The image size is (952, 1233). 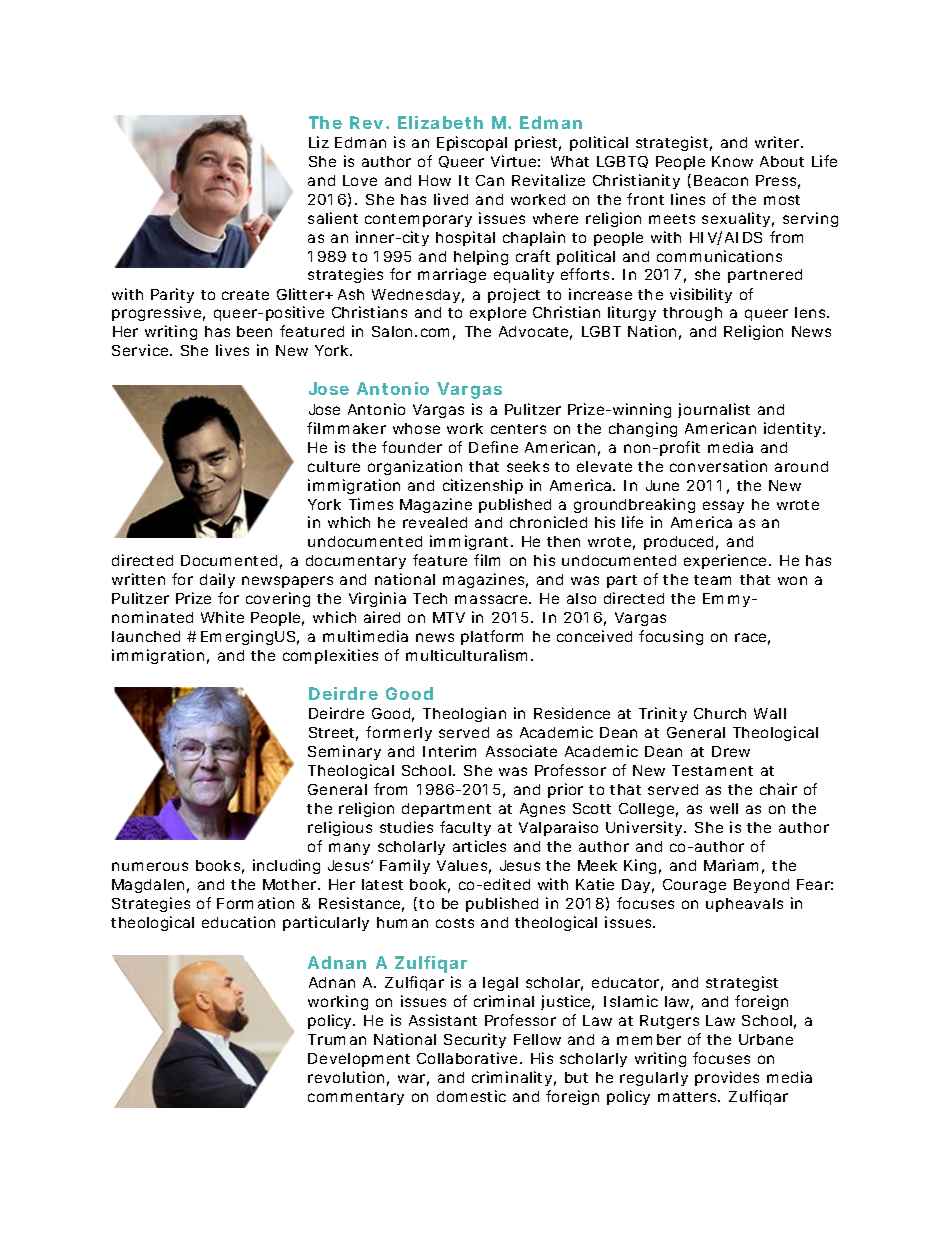 What do you see at coordinates (732, 161) in the screenshot?
I see `Know` at bounding box center [732, 161].
